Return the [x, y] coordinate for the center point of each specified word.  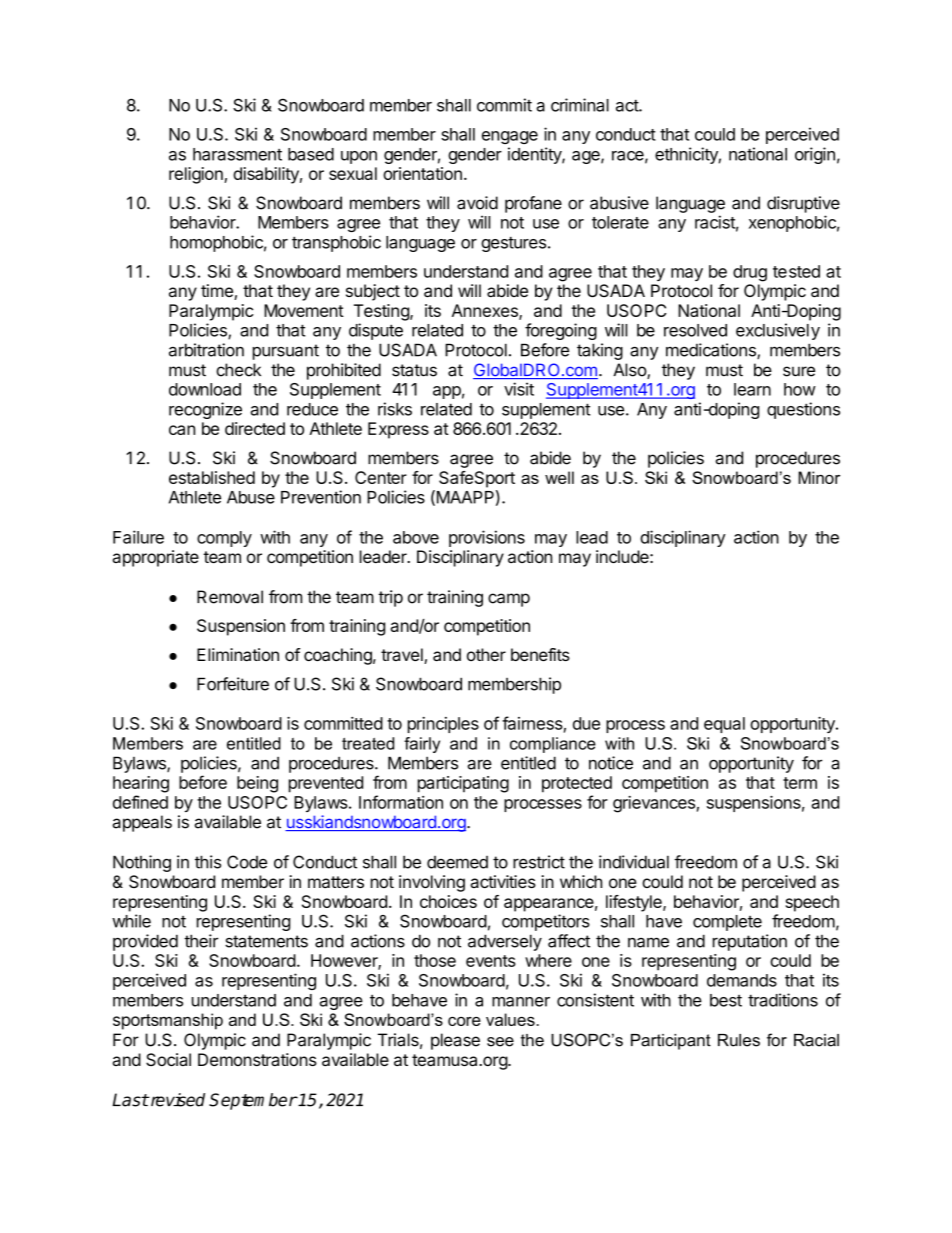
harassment [237, 154]
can [182, 430]
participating [463, 784]
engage [510, 137]
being [257, 784]
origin [815, 155]
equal [724, 725]
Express [398, 430]
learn [752, 389]
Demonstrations [257, 1059]
